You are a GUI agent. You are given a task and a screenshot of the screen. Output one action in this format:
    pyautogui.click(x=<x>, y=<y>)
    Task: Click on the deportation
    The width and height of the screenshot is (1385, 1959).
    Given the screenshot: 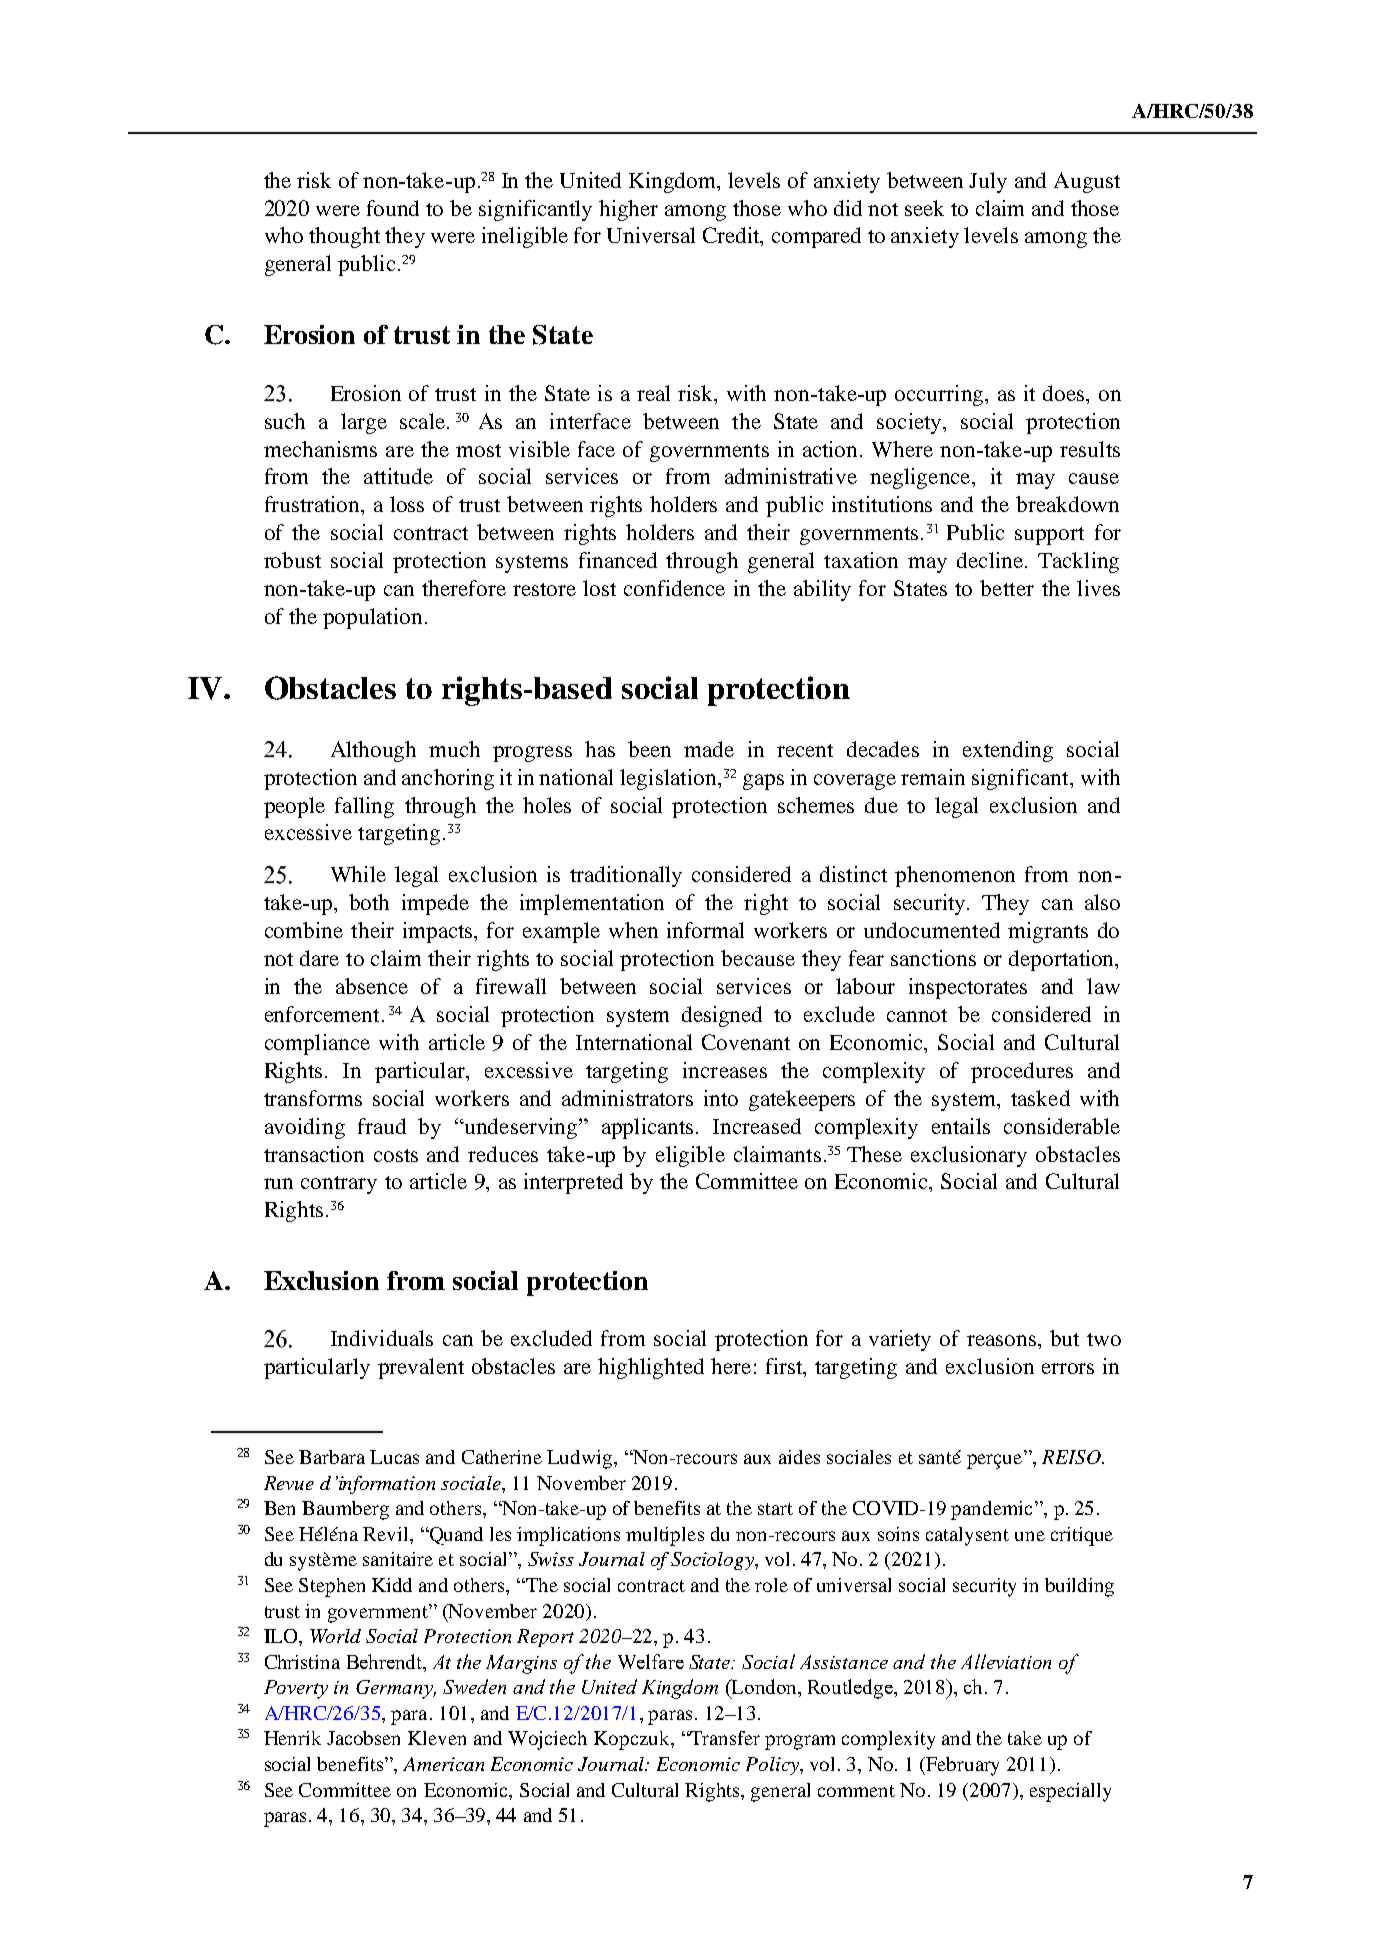 What is the action you would take?
    pyautogui.click(x=1063, y=960)
